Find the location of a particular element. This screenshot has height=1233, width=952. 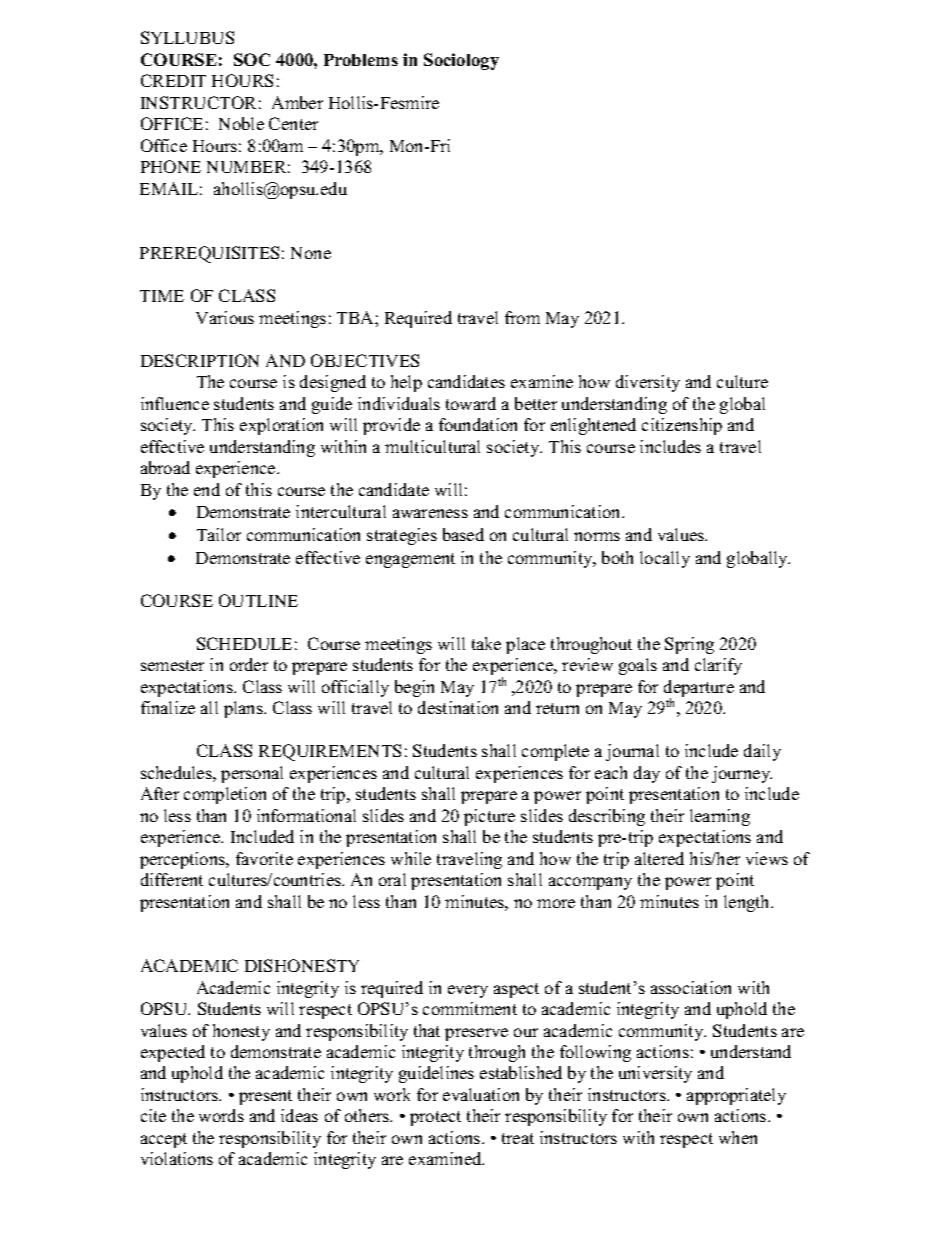

TBA is located at coordinates (356, 317).
